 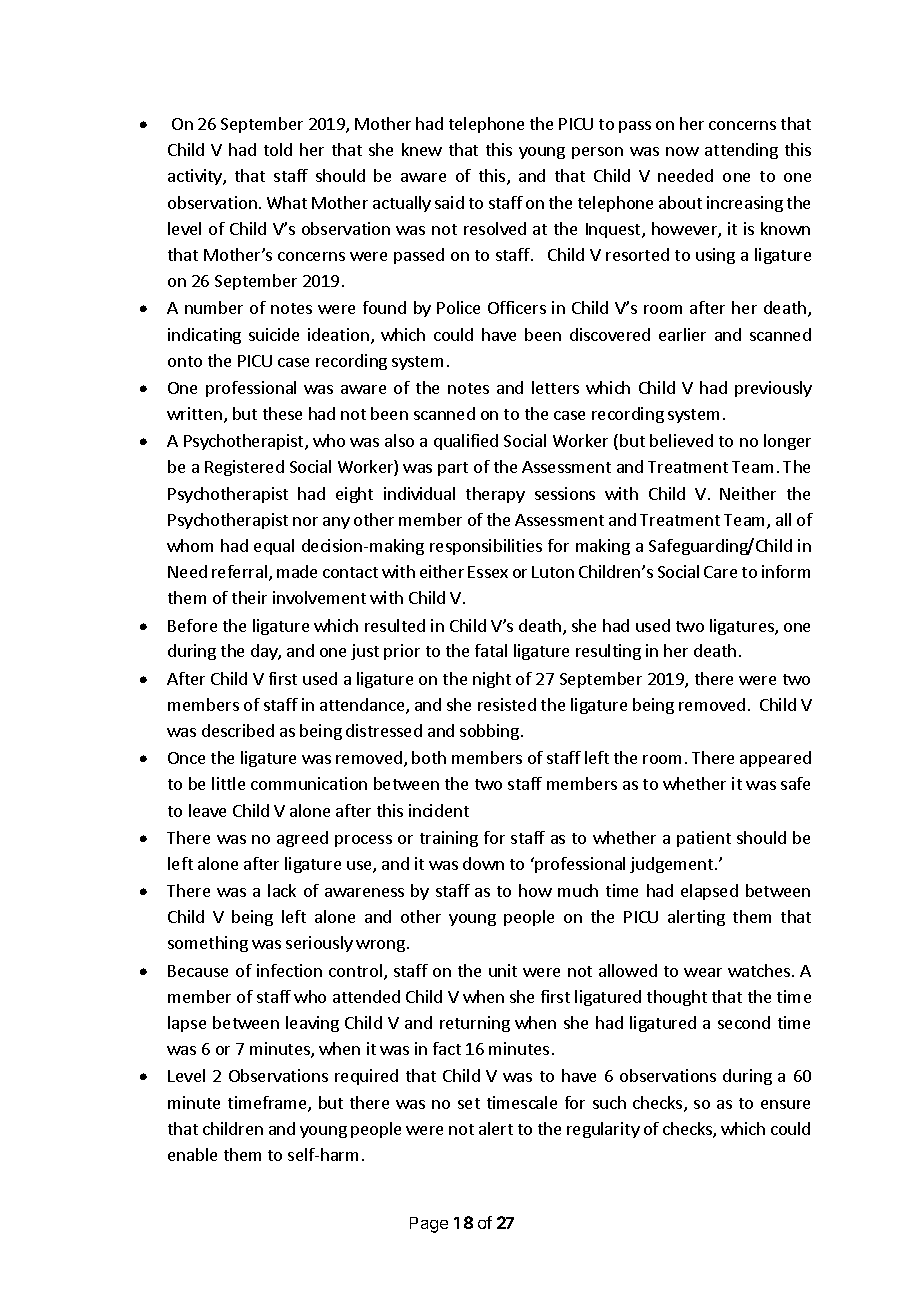 What do you see at coordinates (775, 759) in the document?
I see `appeared` at bounding box center [775, 759].
